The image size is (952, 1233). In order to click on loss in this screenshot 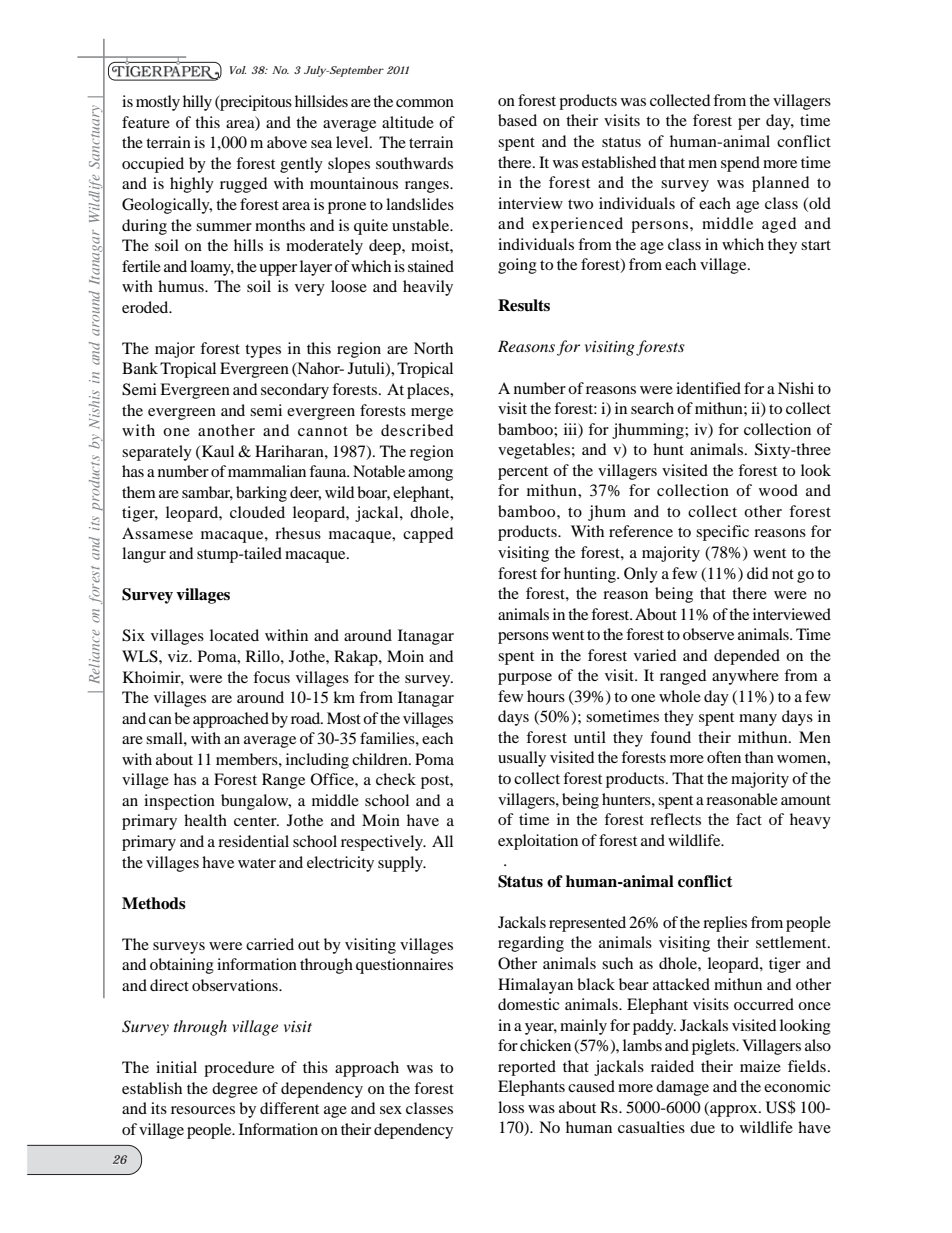, I will do `click(511, 1107)`.
